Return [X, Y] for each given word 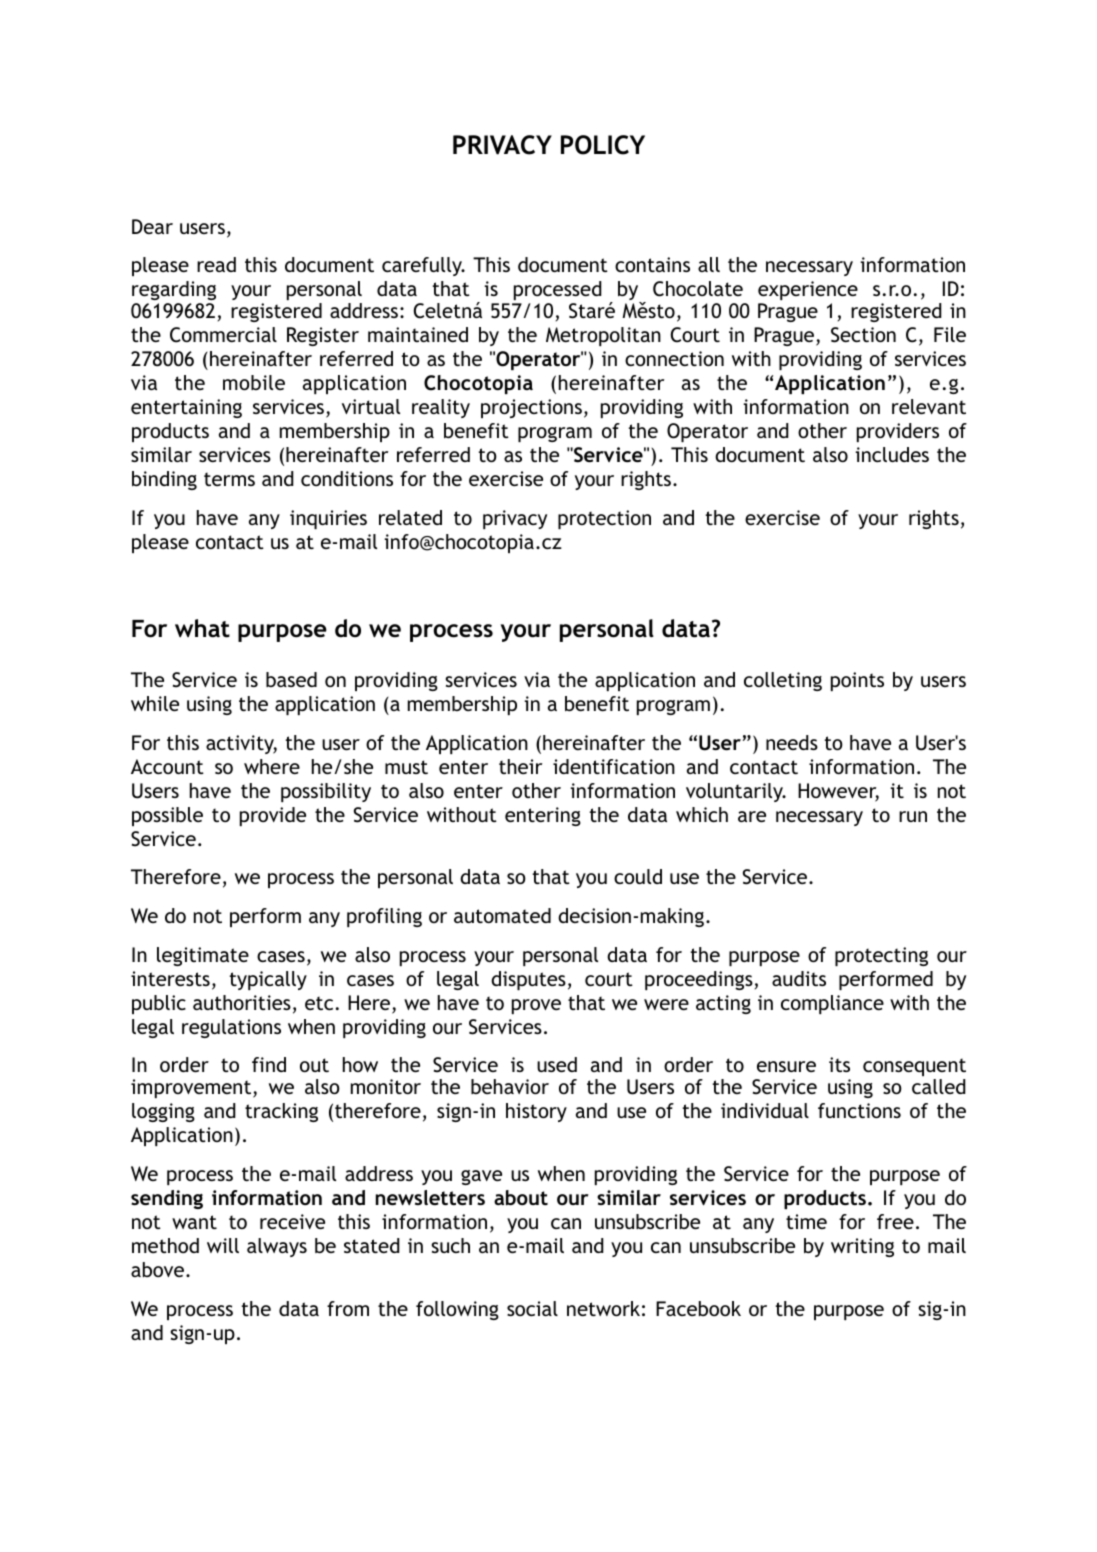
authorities [242, 1002]
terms [229, 479]
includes [892, 454]
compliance [832, 1004]
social [532, 1308]
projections [531, 408]
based [291, 679]
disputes [528, 980]
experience [808, 290]
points [857, 681]
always [277, 1247]
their [520, 766]
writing [862, 1247]
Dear [152, 226]
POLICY [603, 145]
